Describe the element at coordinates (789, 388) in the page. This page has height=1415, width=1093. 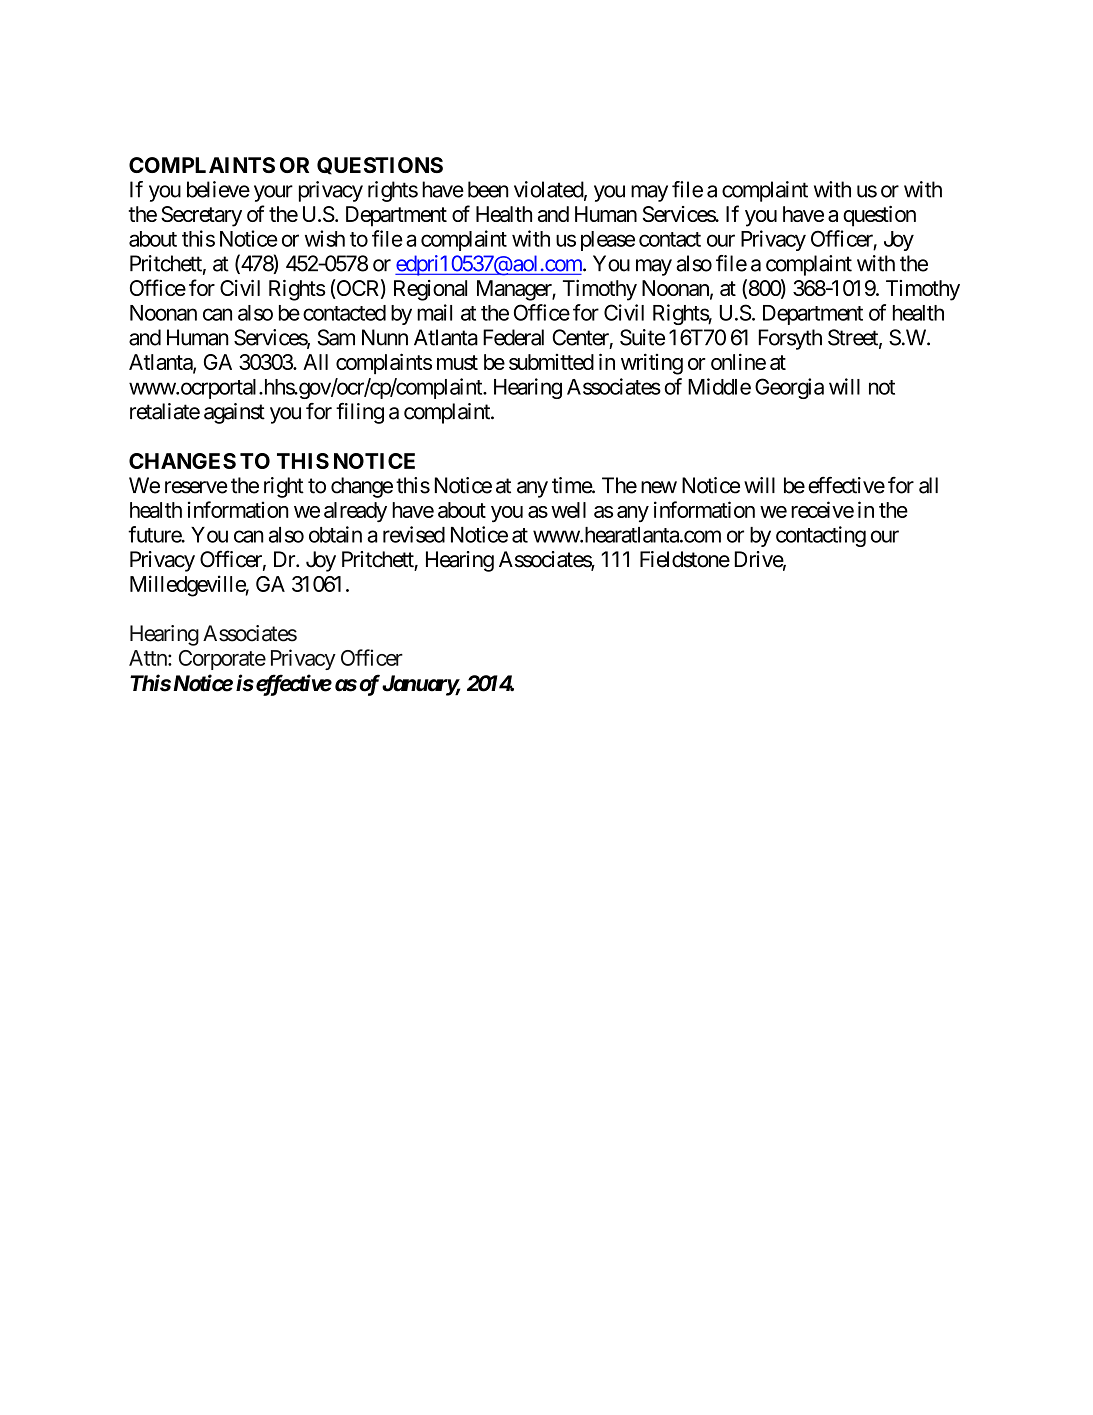
I see `Georgia` at that location.
